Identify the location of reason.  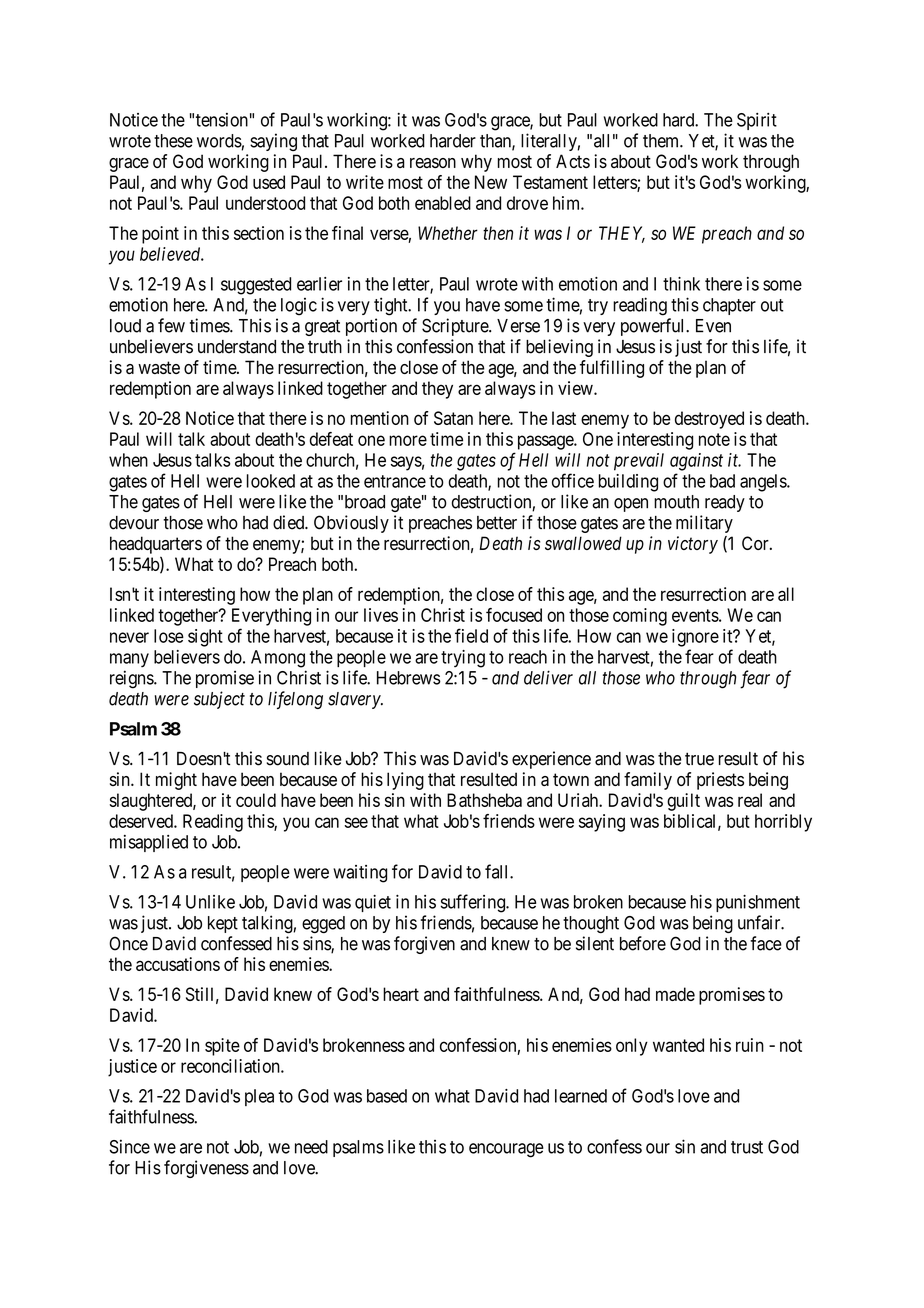
(433, 163).
